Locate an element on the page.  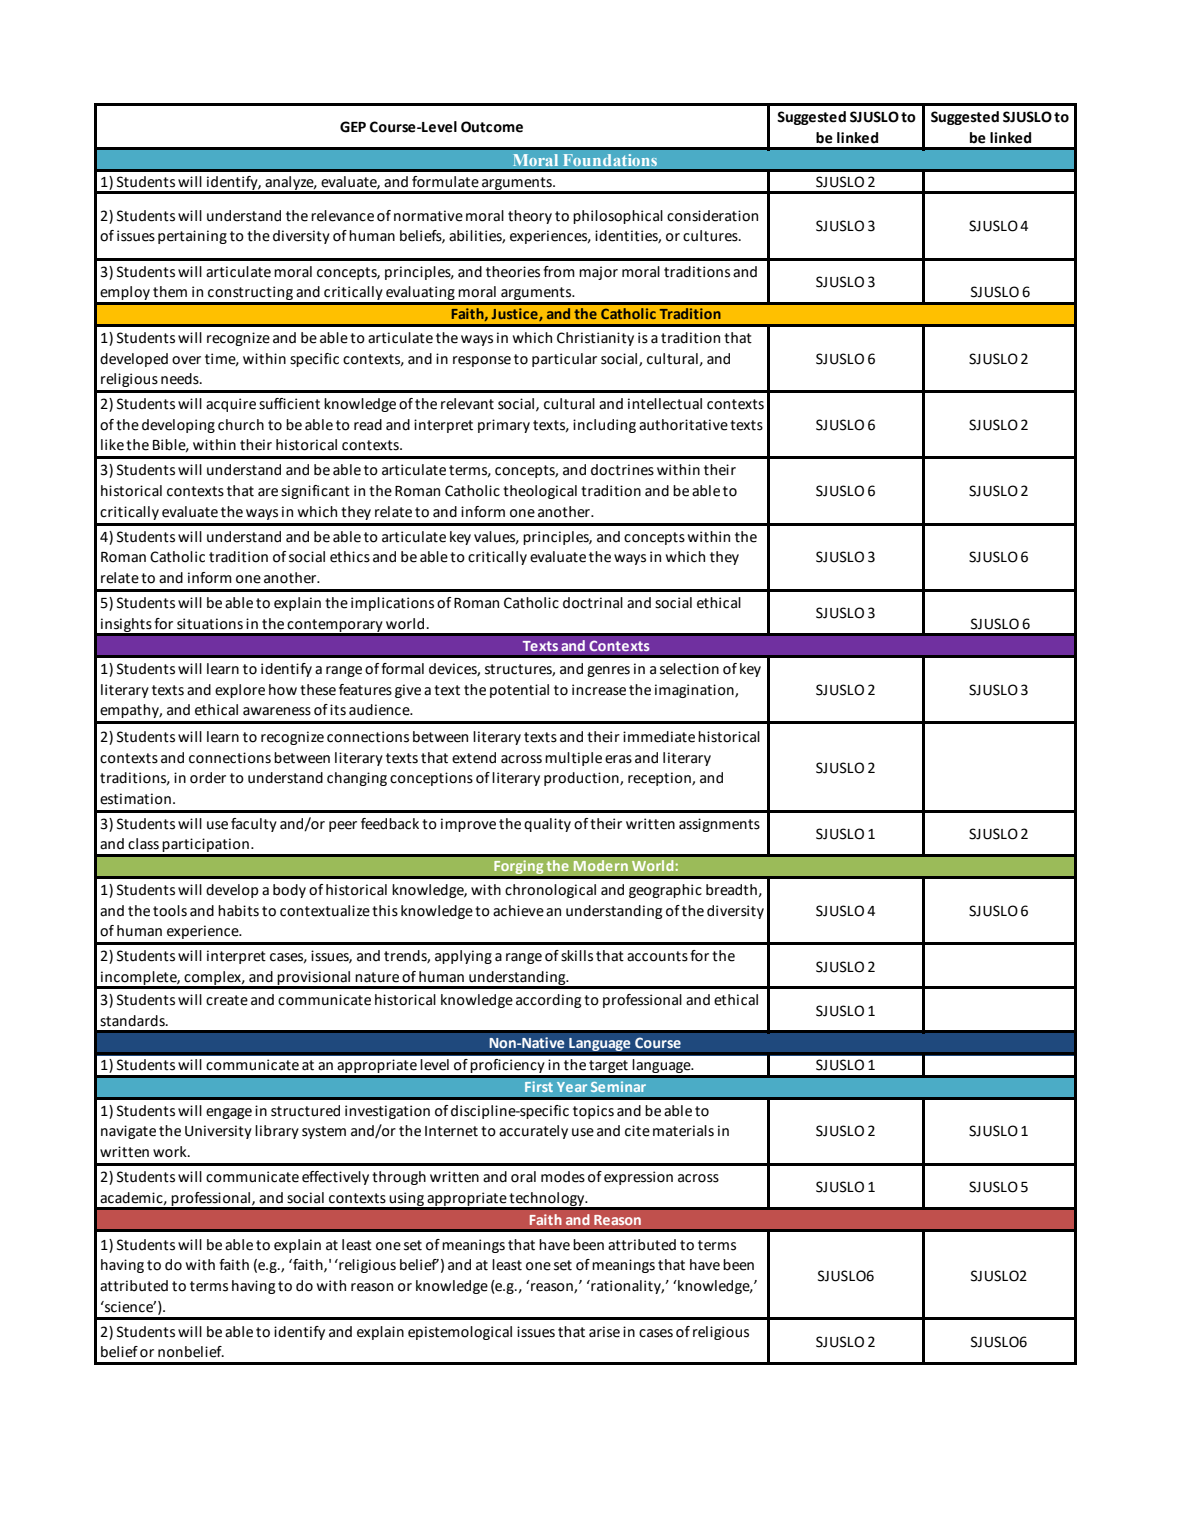
work is located at coordinates (171, 1152).
